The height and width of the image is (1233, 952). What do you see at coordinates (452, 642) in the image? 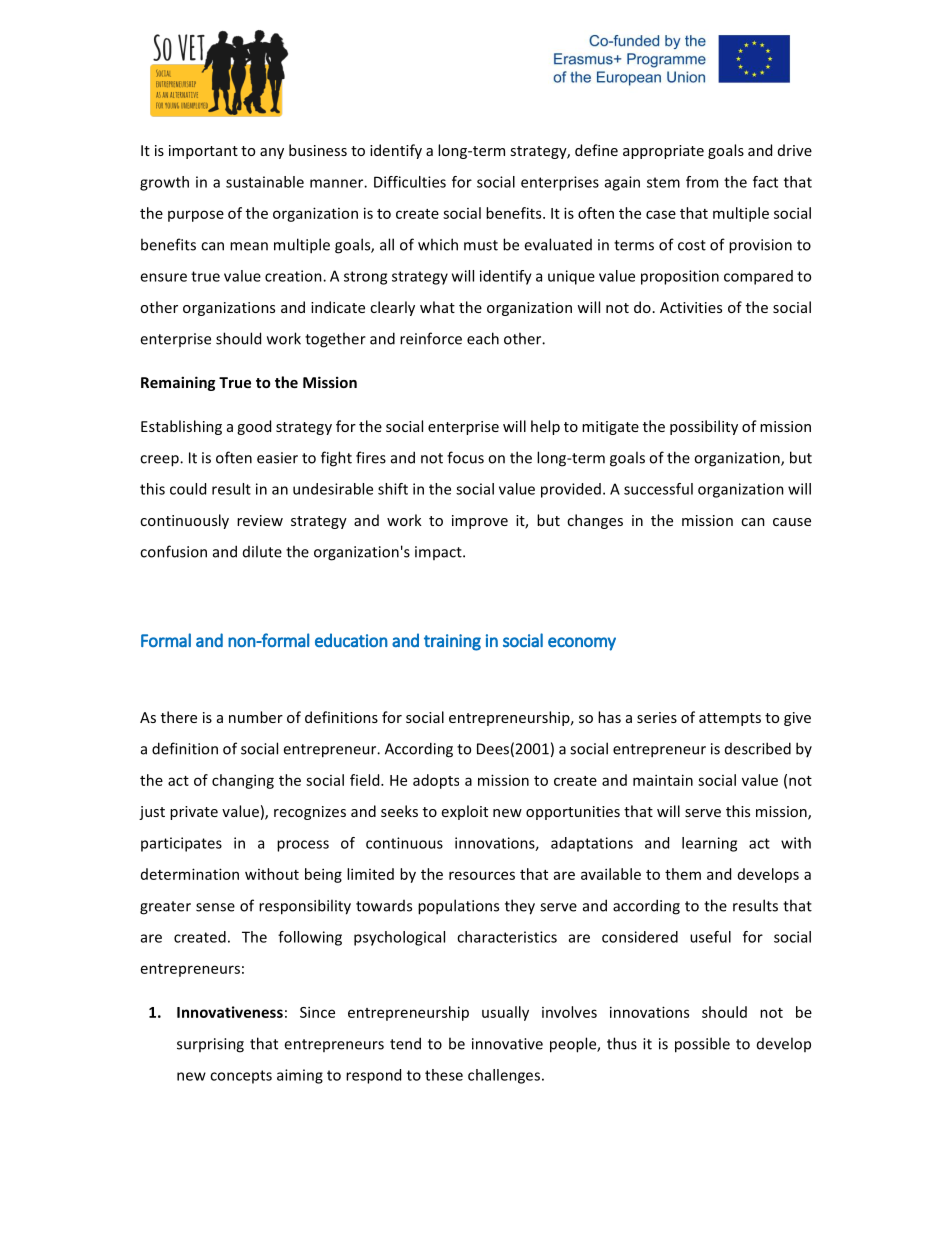
I see `training` at bounding box center [452, 642].
